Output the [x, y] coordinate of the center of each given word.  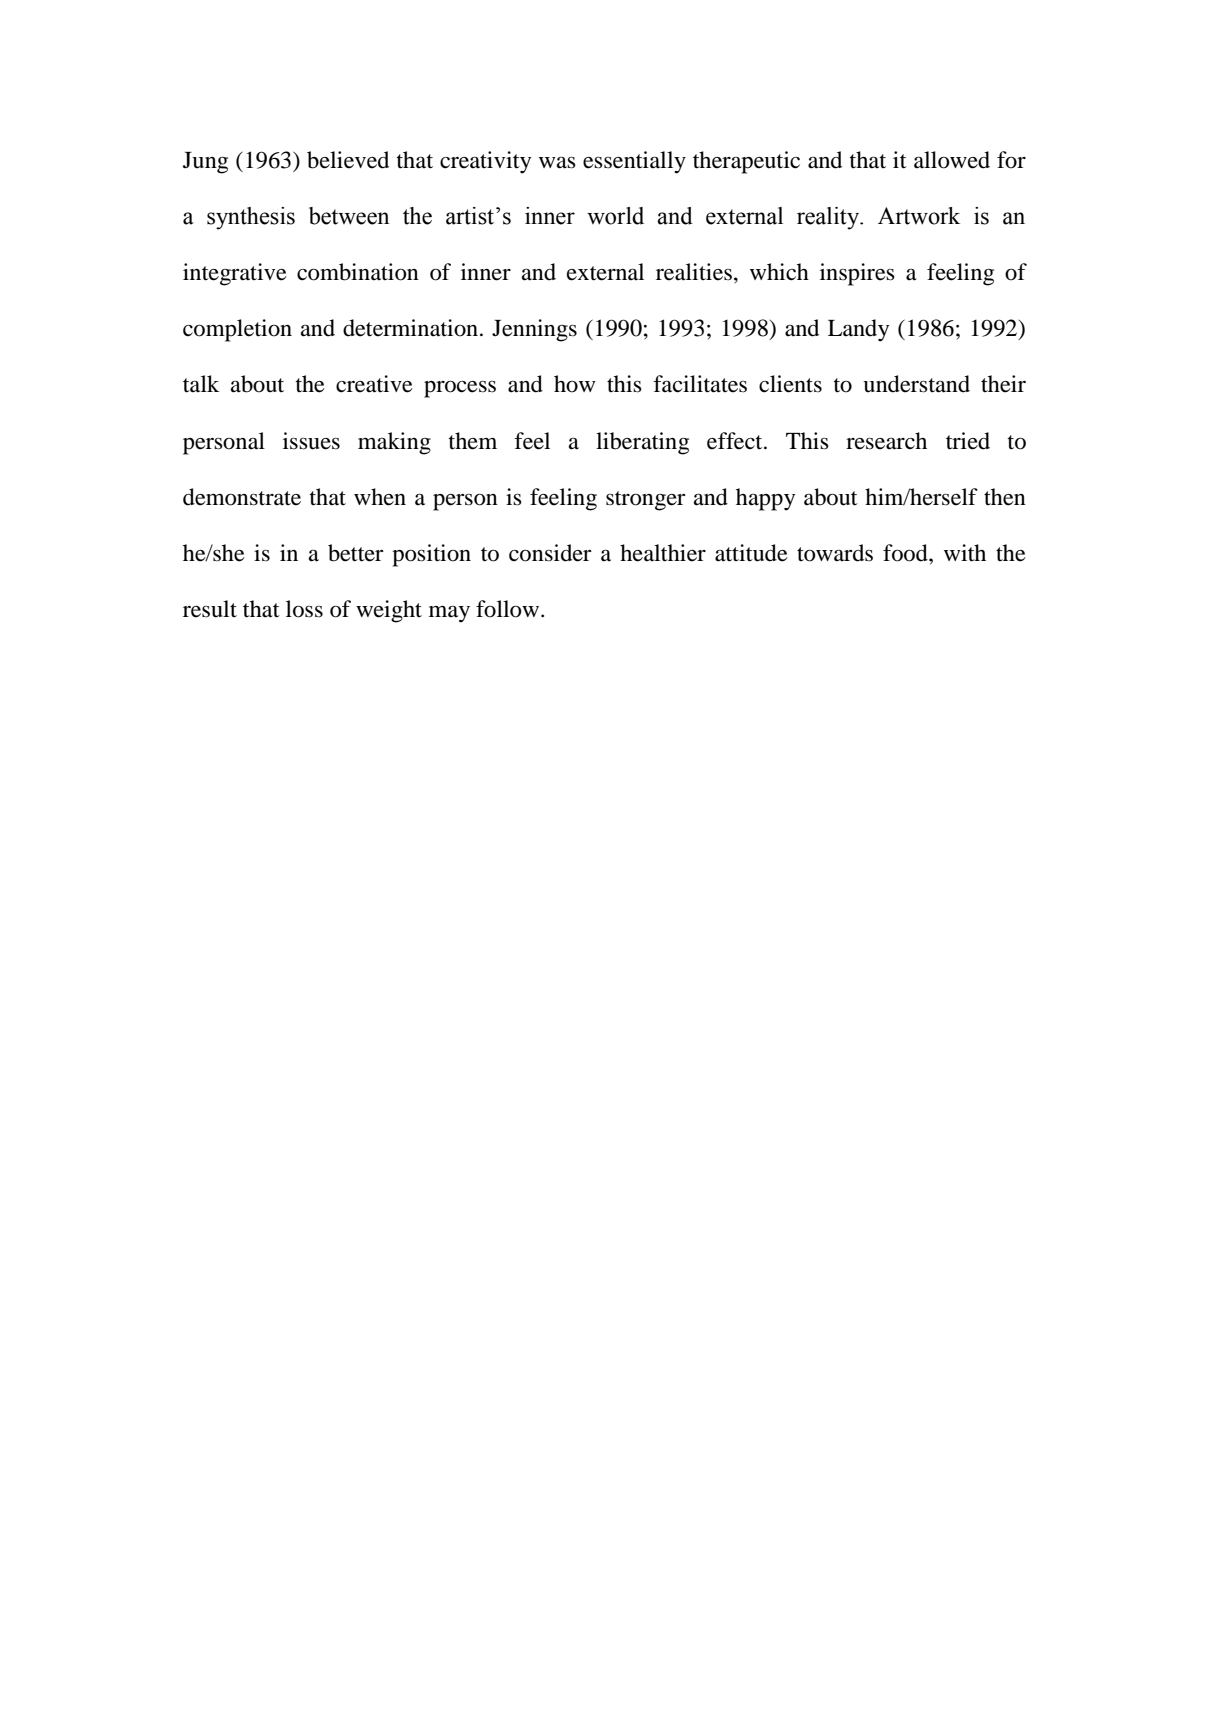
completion [237, 330]
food [906, 553]
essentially [634, 162]
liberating [642, 443]
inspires [857, 274]
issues [311, 441]
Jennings [534, 330]
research [886, 441]
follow [509, 609]
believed [348, 160]
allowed [952, 160]
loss [304, 609]
